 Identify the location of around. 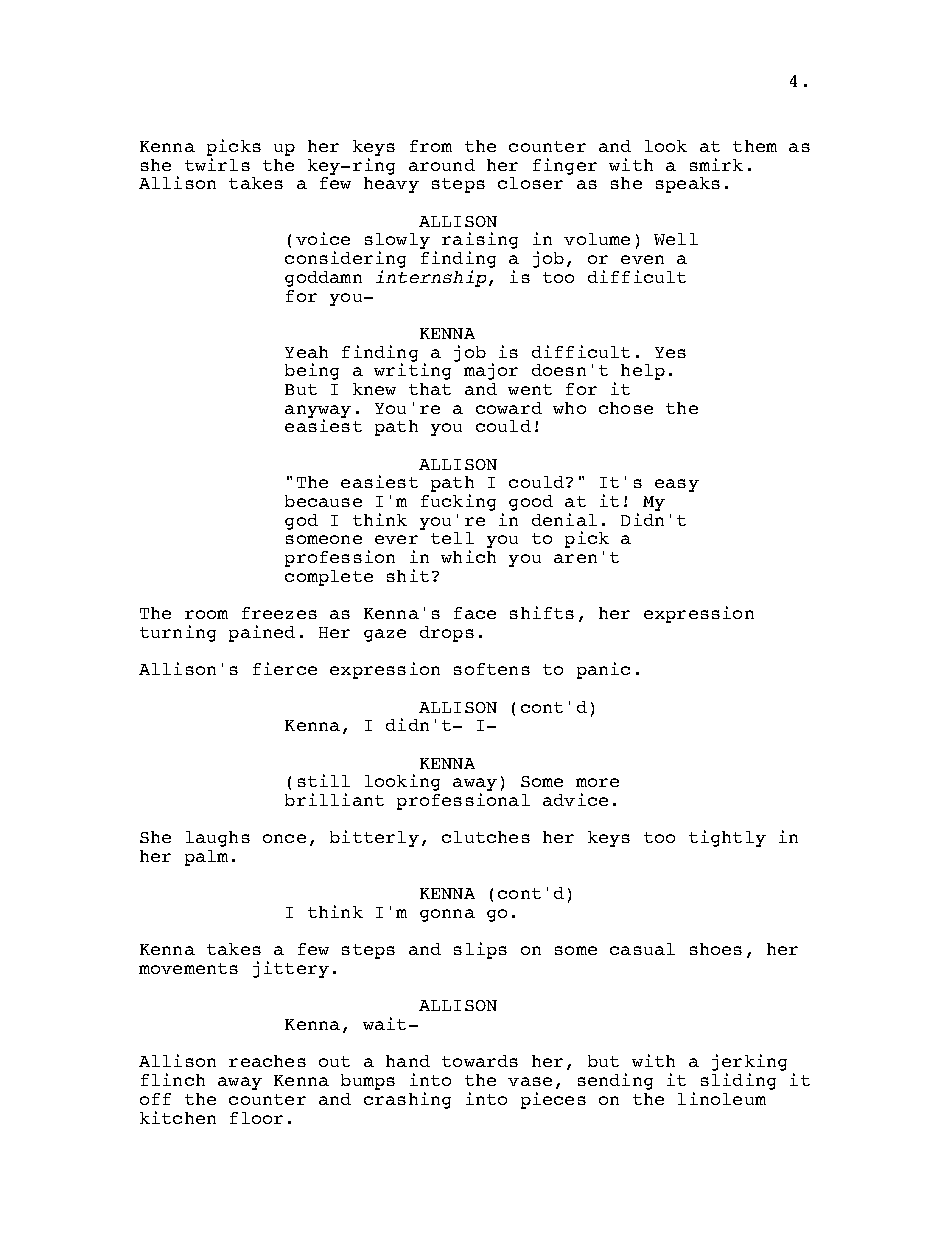
(442, 165).
